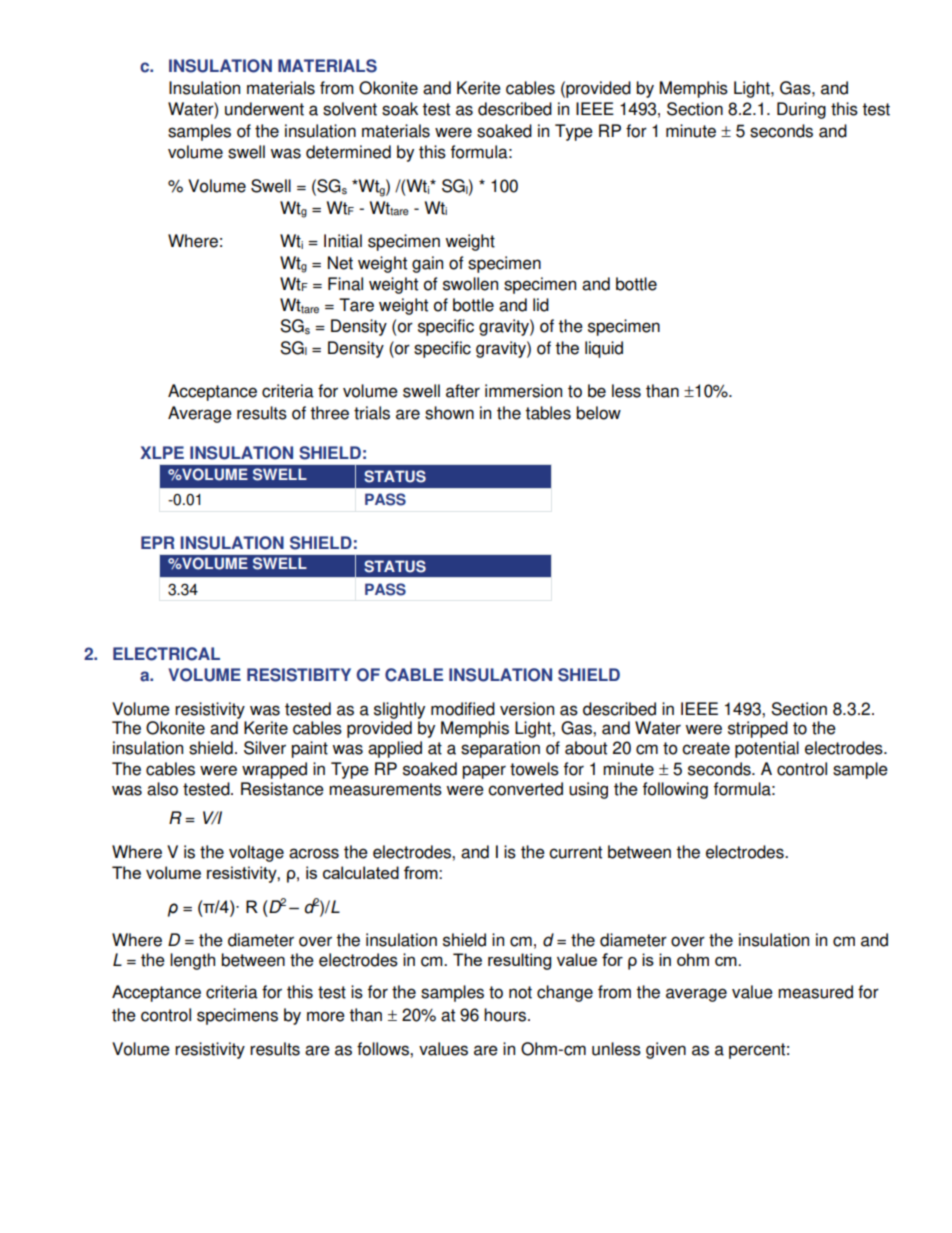 The height and width of the screenshot is (1233, 952). What do you see at coordinates (282, 789) in the screenshot?
I see `Resistance` at bounding box center [282, 789].
